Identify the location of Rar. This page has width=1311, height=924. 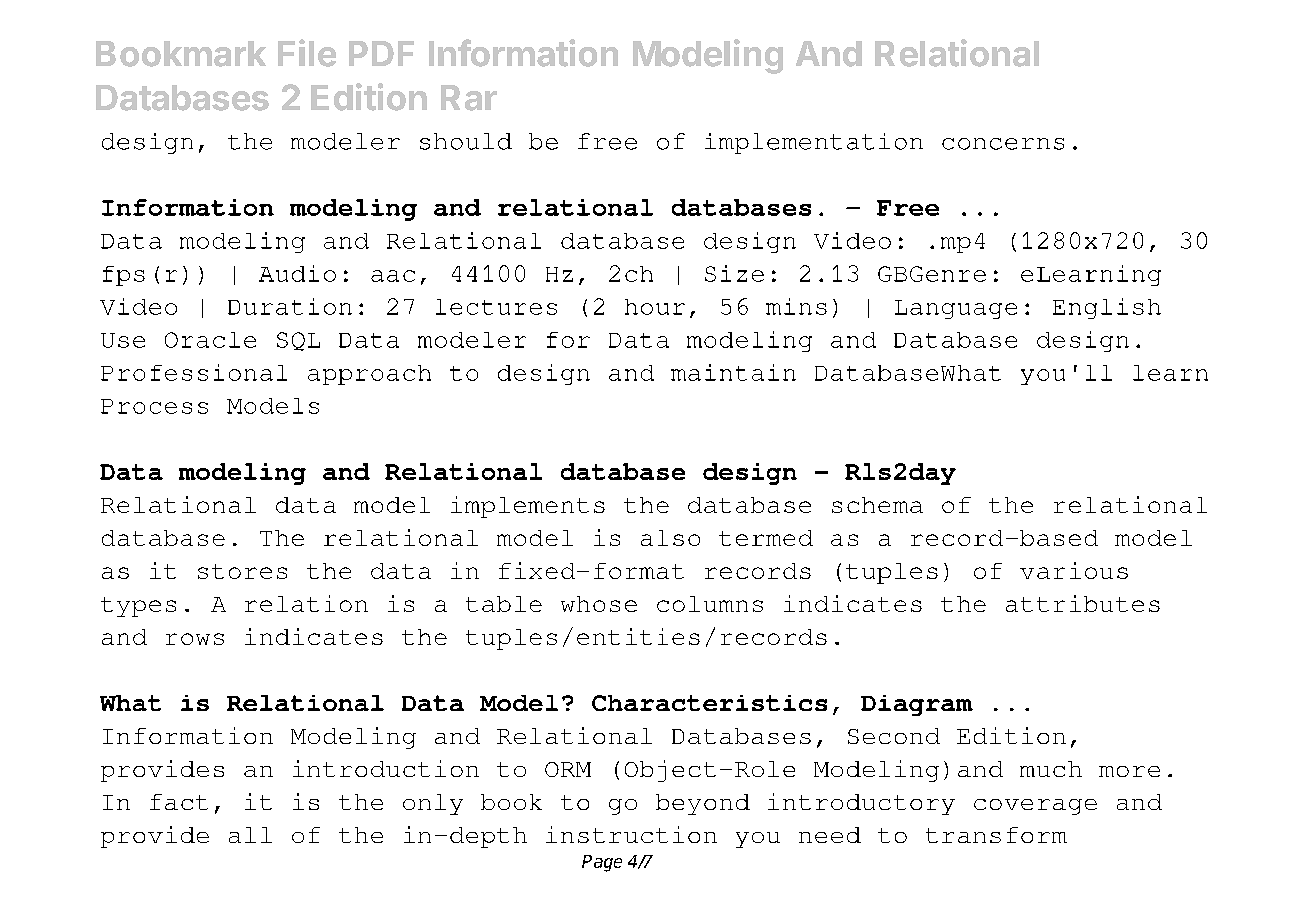
(469, 98).
